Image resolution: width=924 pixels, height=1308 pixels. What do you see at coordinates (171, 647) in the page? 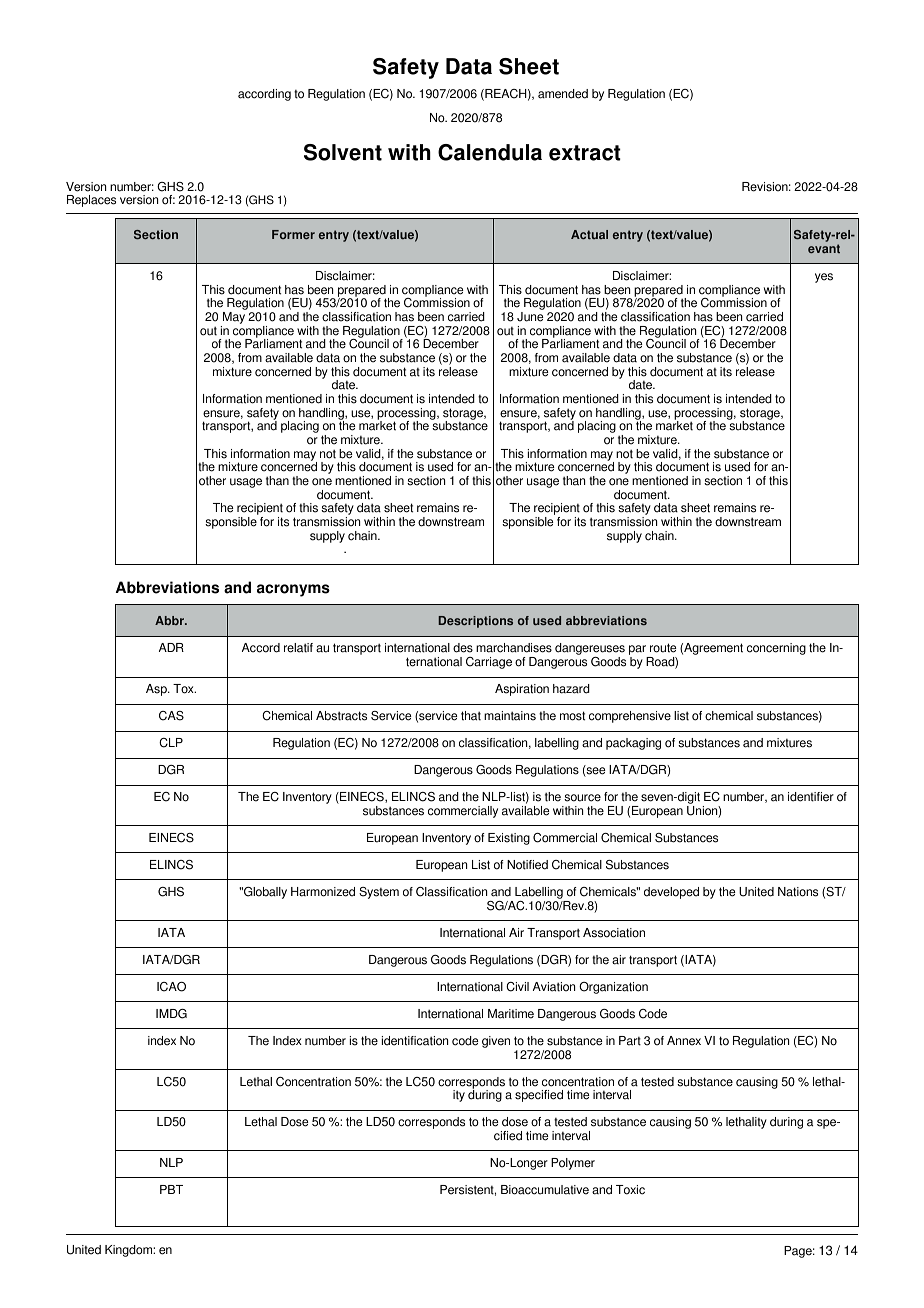
I see `ADR` at bounding box center [171, 647].
